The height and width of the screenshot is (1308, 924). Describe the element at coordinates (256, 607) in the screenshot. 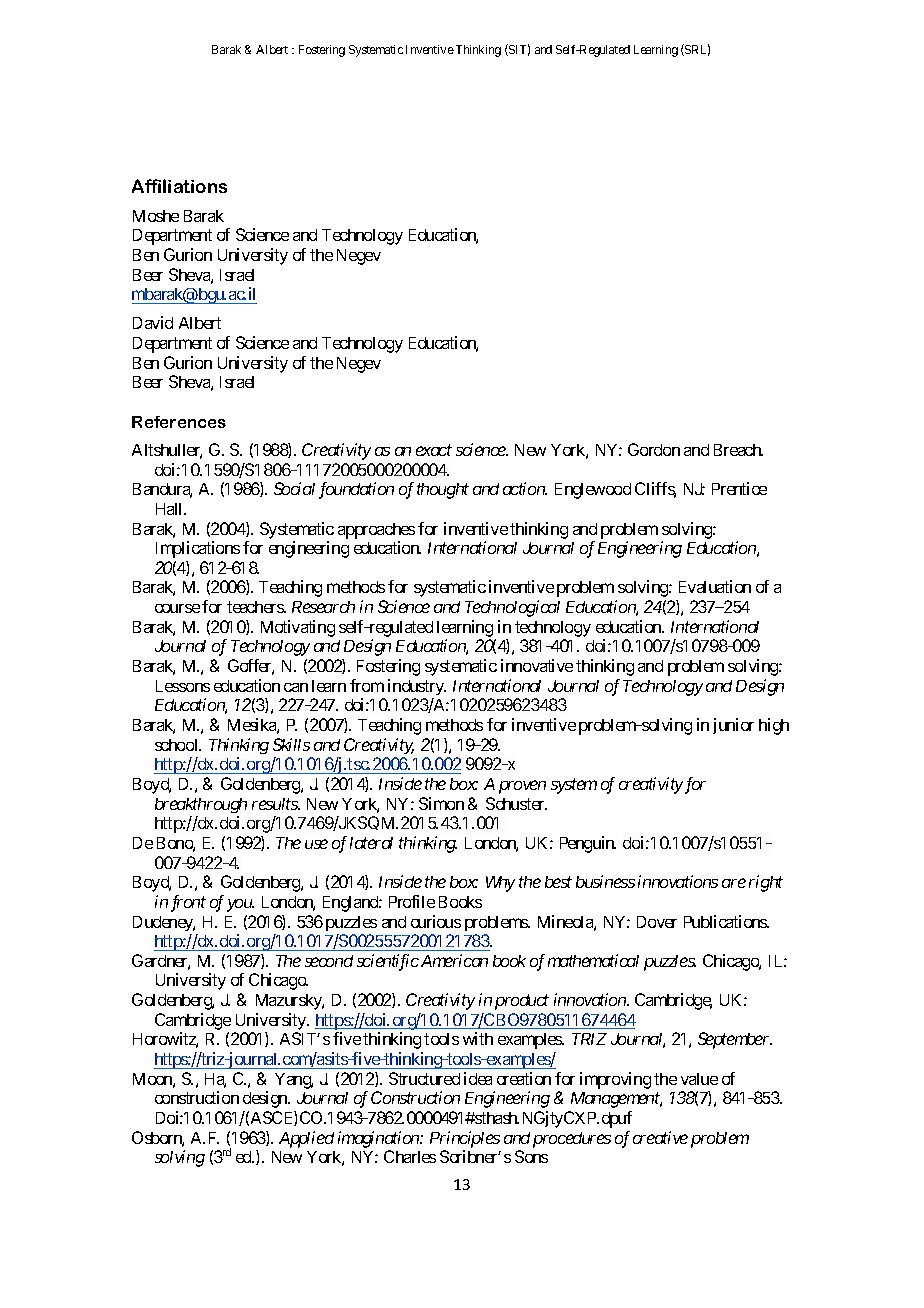

I see `teachers` at that location.
